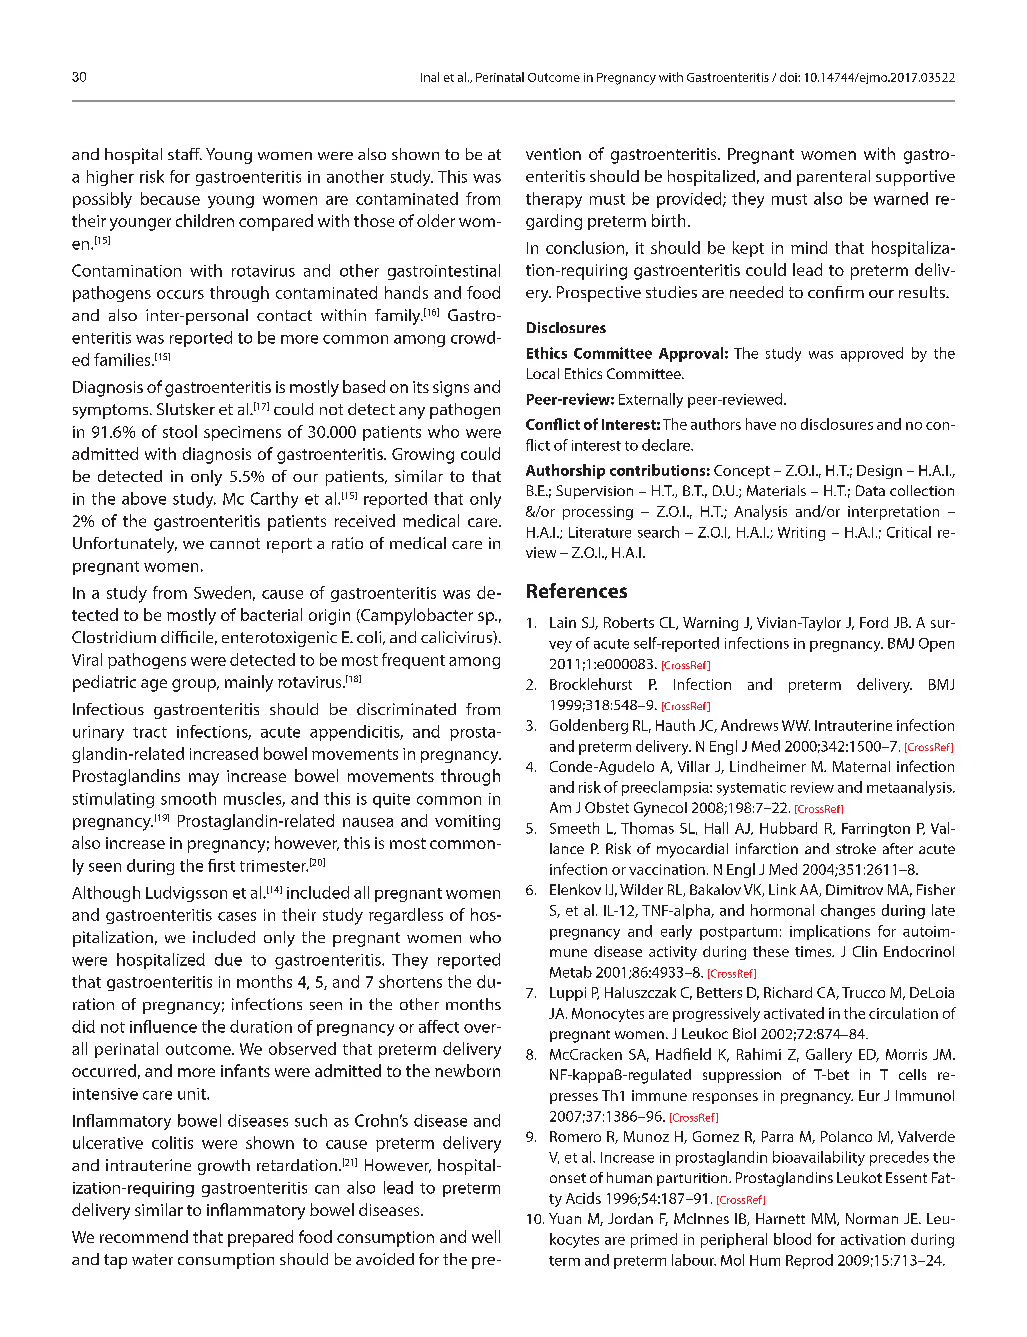 The width and height of the screenshot is (1027, 1337). I want to click on stroke, so click(856, 848).
